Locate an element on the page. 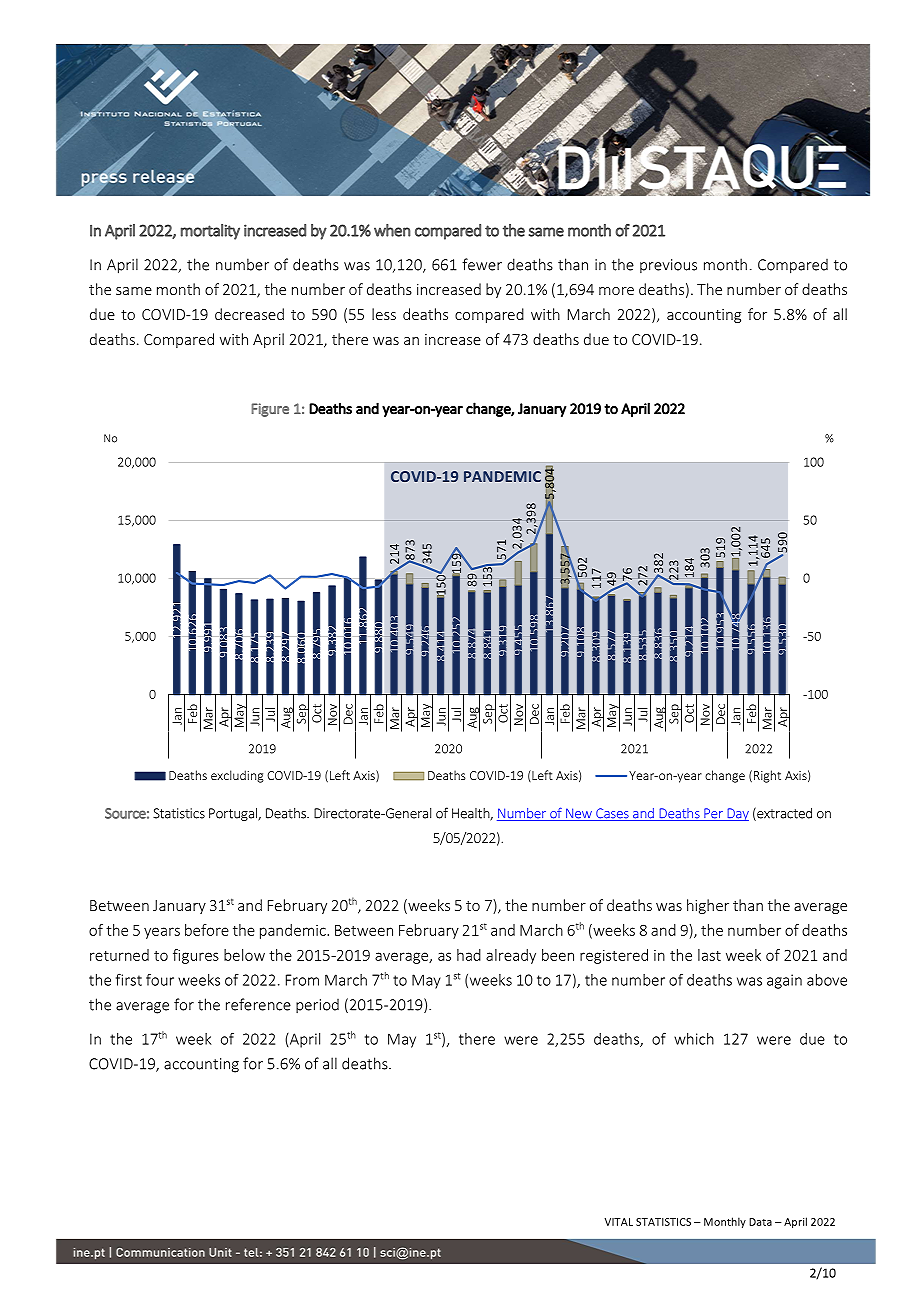 This image has height=1308, width=924. New is located at coordinates (579, 814).
